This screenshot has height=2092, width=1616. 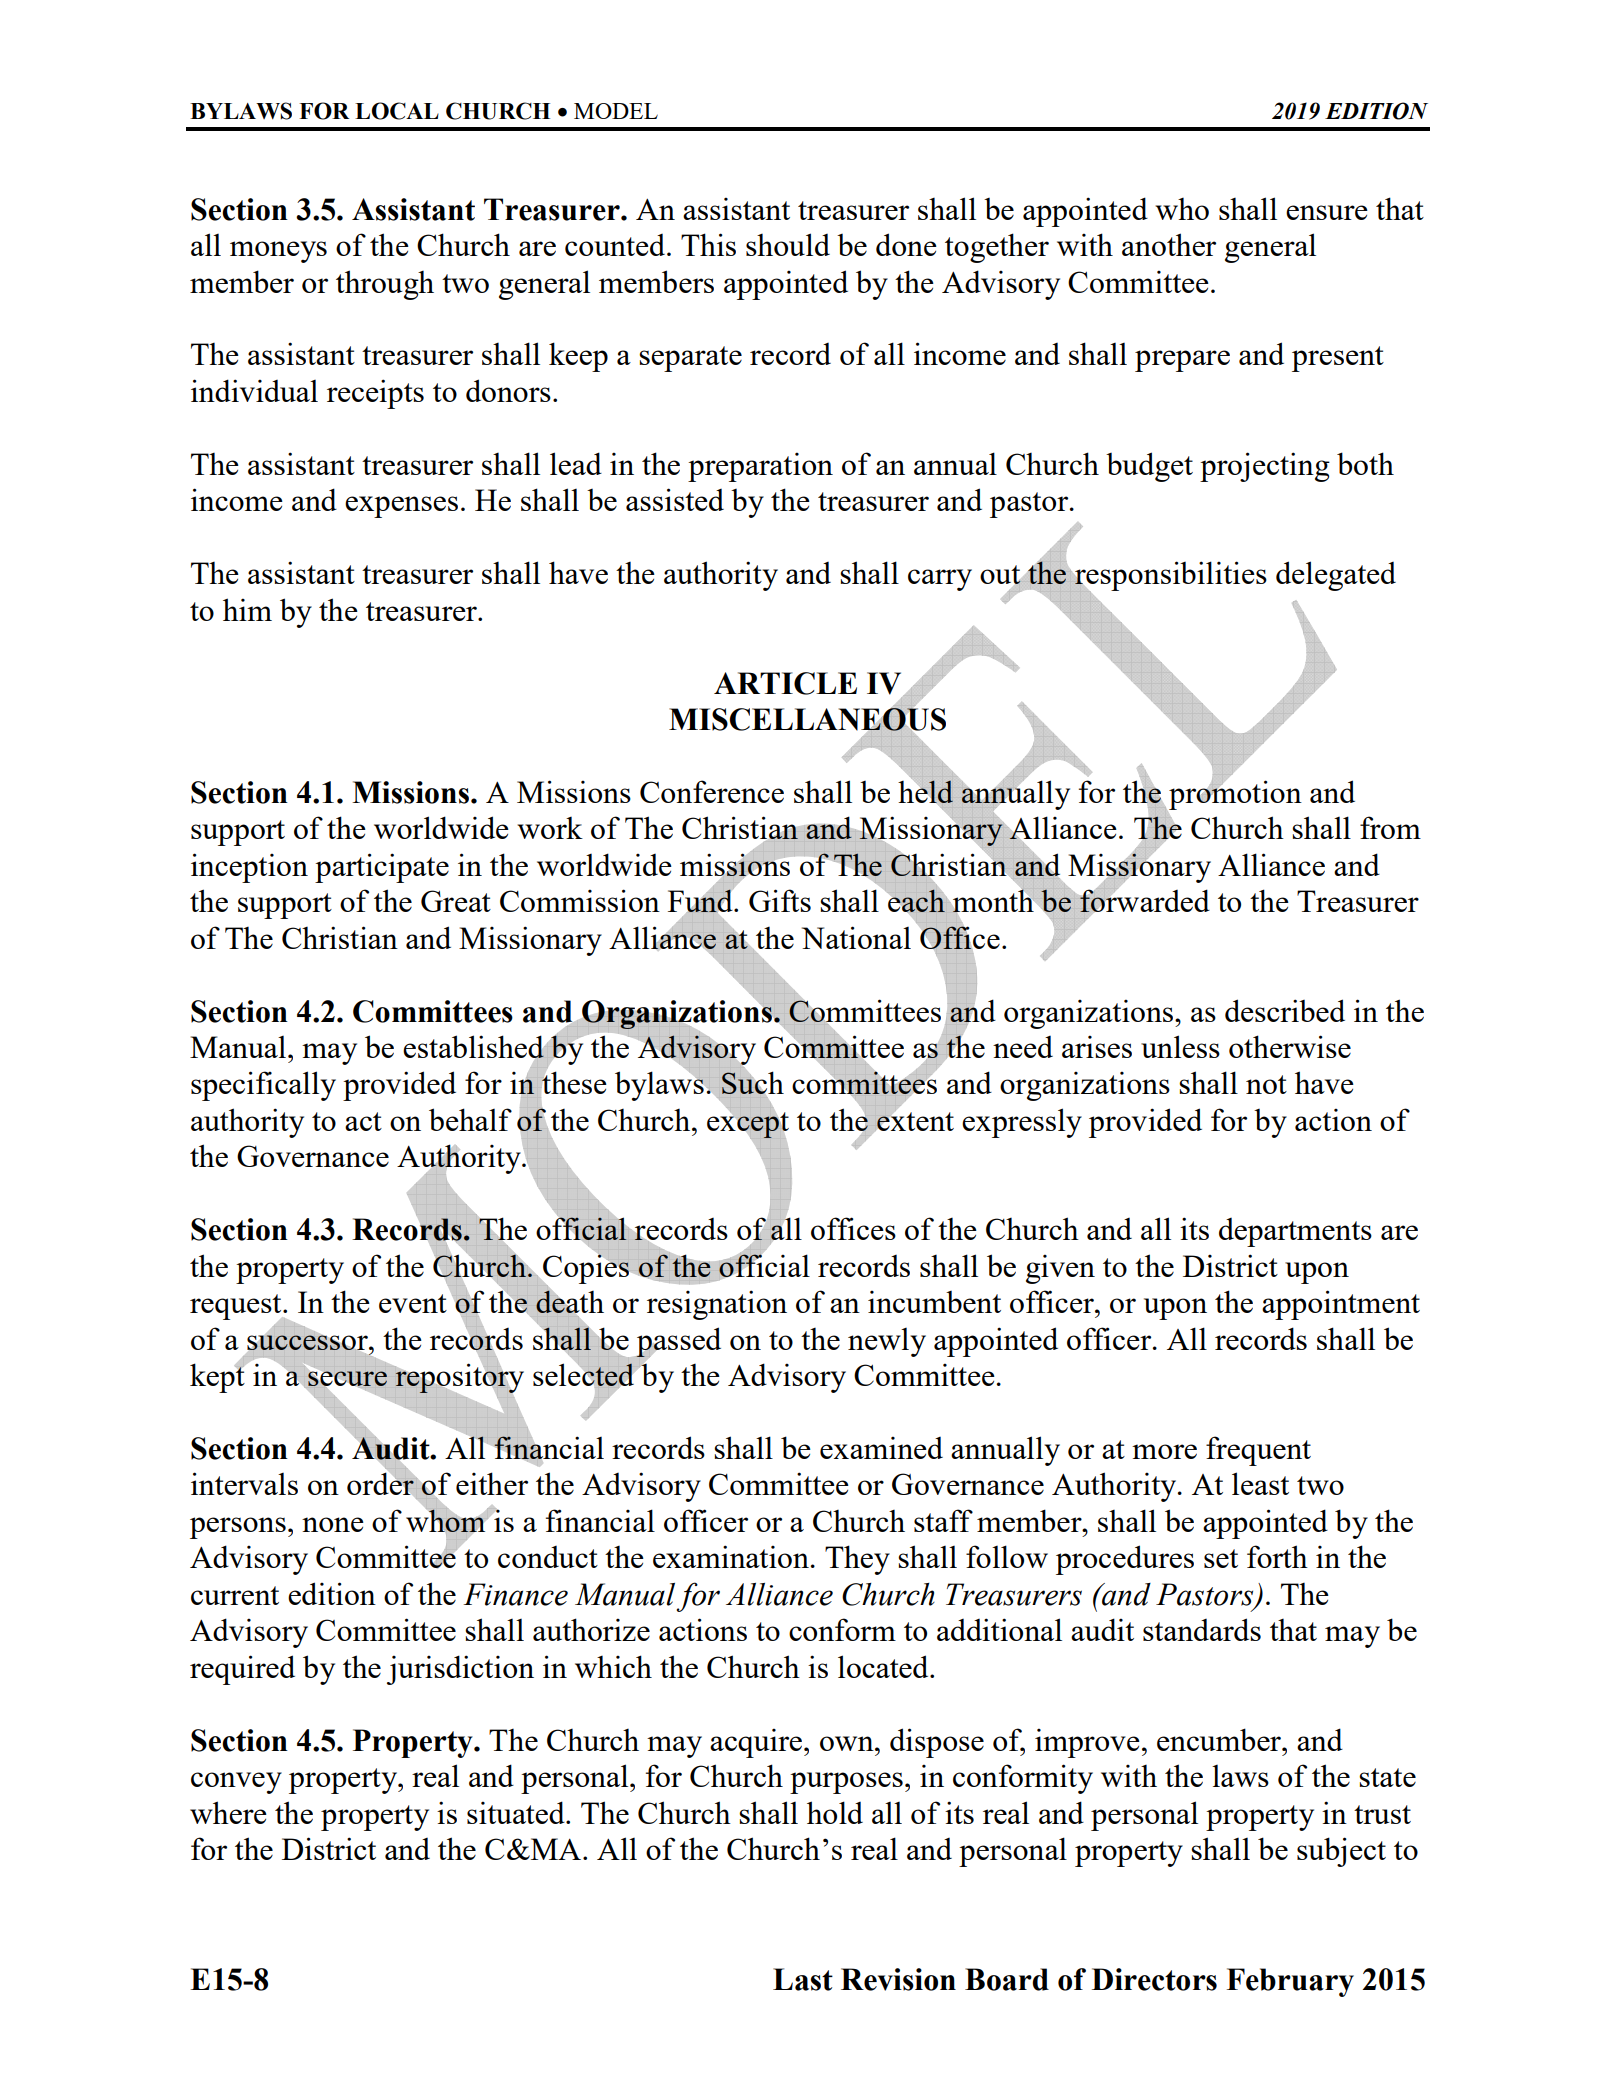 I want to click on Such, so click(x=753, y=1083).
